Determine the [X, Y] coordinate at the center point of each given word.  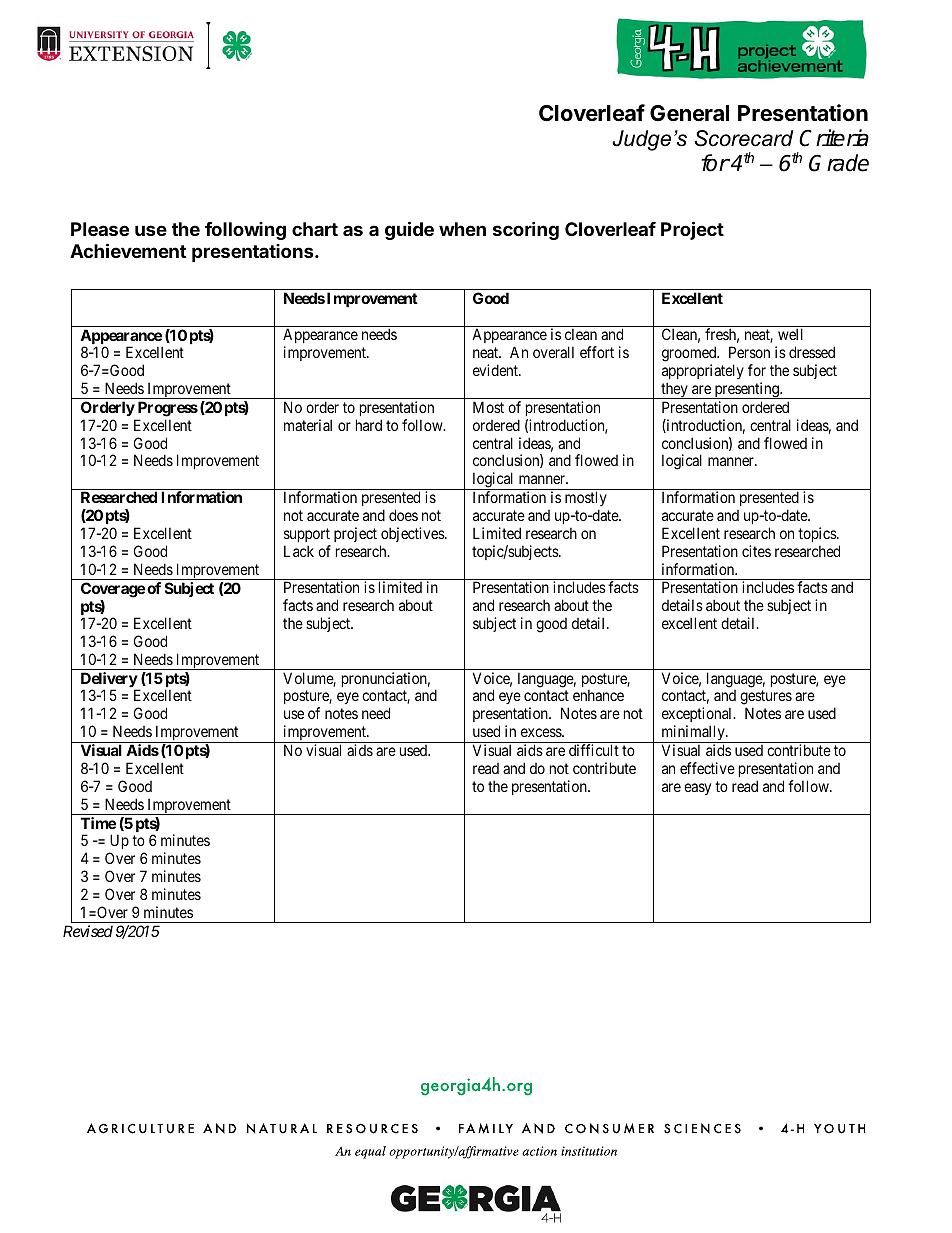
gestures [766, 699]
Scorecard [744, 138]
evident [496, 370]
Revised [88, 931]
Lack [299, 551]
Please [100, 229]
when [462, 229]
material [308, 425]
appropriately [703, 371]
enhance [598, 695]
